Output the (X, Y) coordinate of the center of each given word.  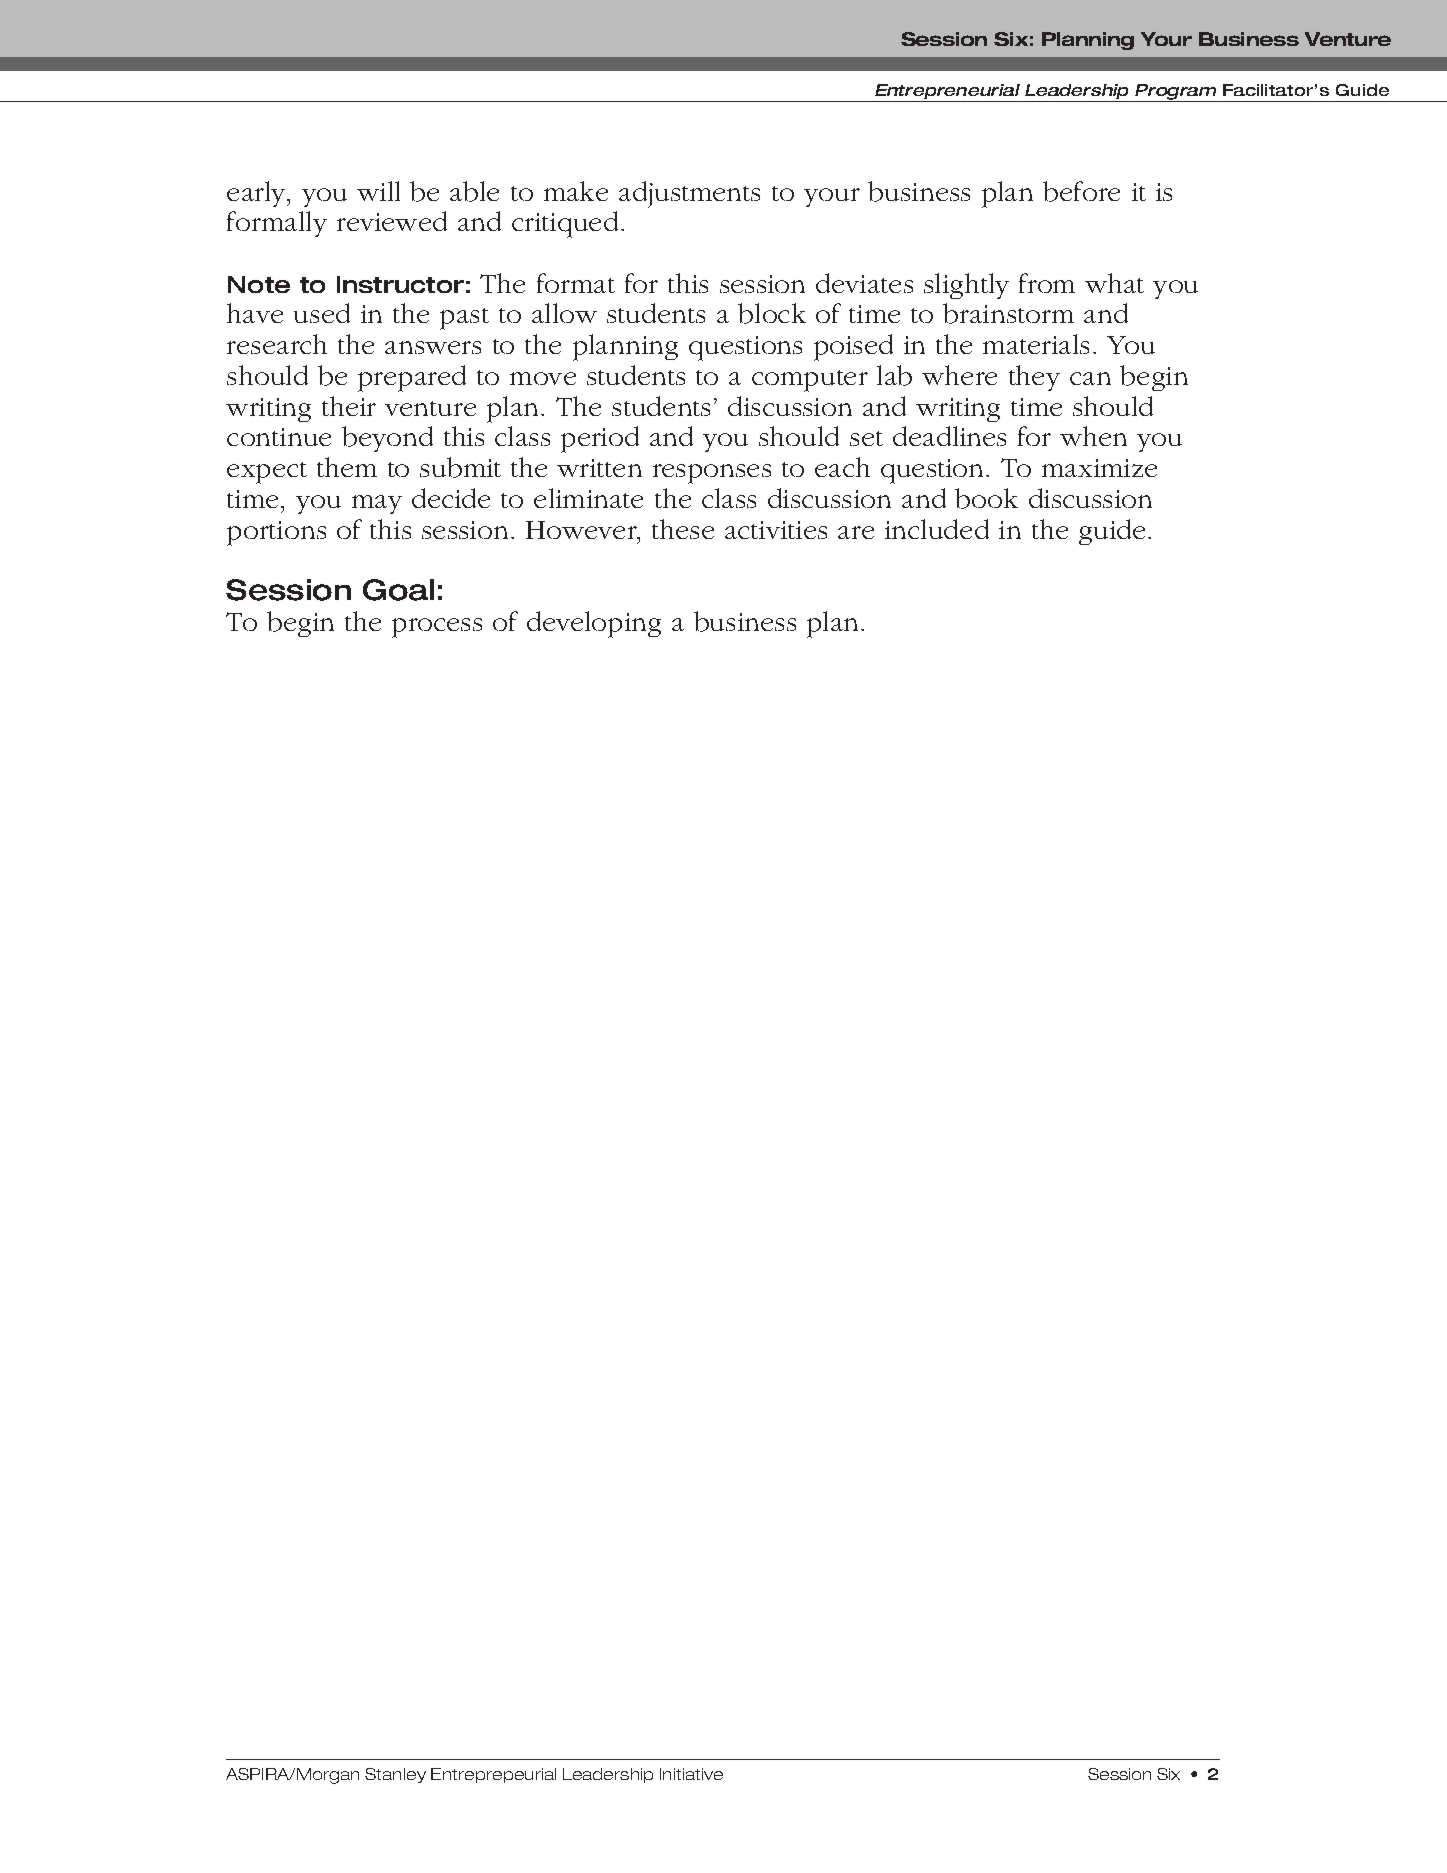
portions (276, 533)
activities (776, 530)
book (986, 498)
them (347, 467)
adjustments (689, 194)
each (842, 467)
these (683, 529)
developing (594, 624)
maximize (1099, 468)
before (1081, 191)
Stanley (395, 1775)
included (937, 529)
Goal (398, 590)
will (378, 191)
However (582, 530)
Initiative (691, 1774)
